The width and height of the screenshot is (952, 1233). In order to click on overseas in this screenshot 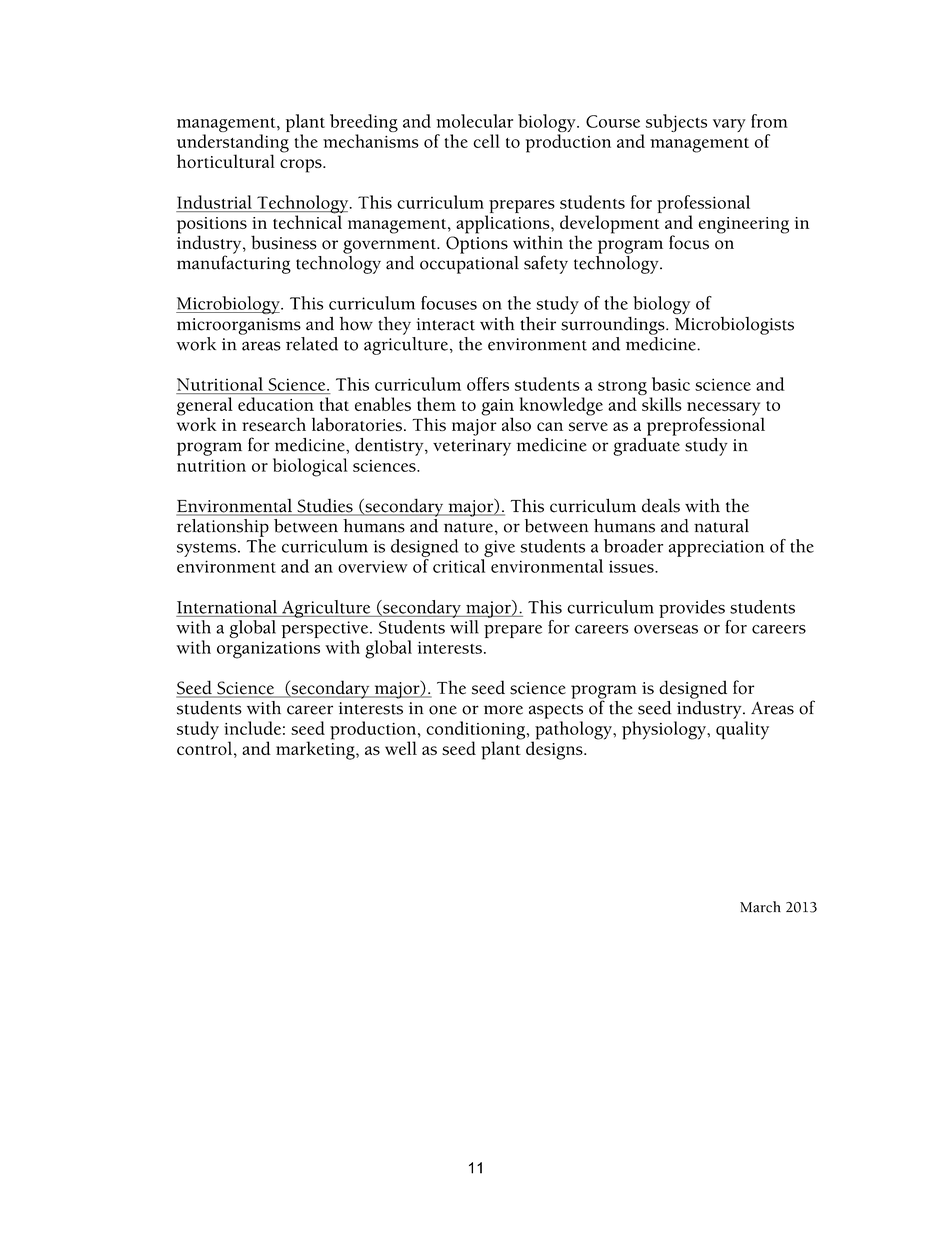, I will do `click(666, 629)`.
